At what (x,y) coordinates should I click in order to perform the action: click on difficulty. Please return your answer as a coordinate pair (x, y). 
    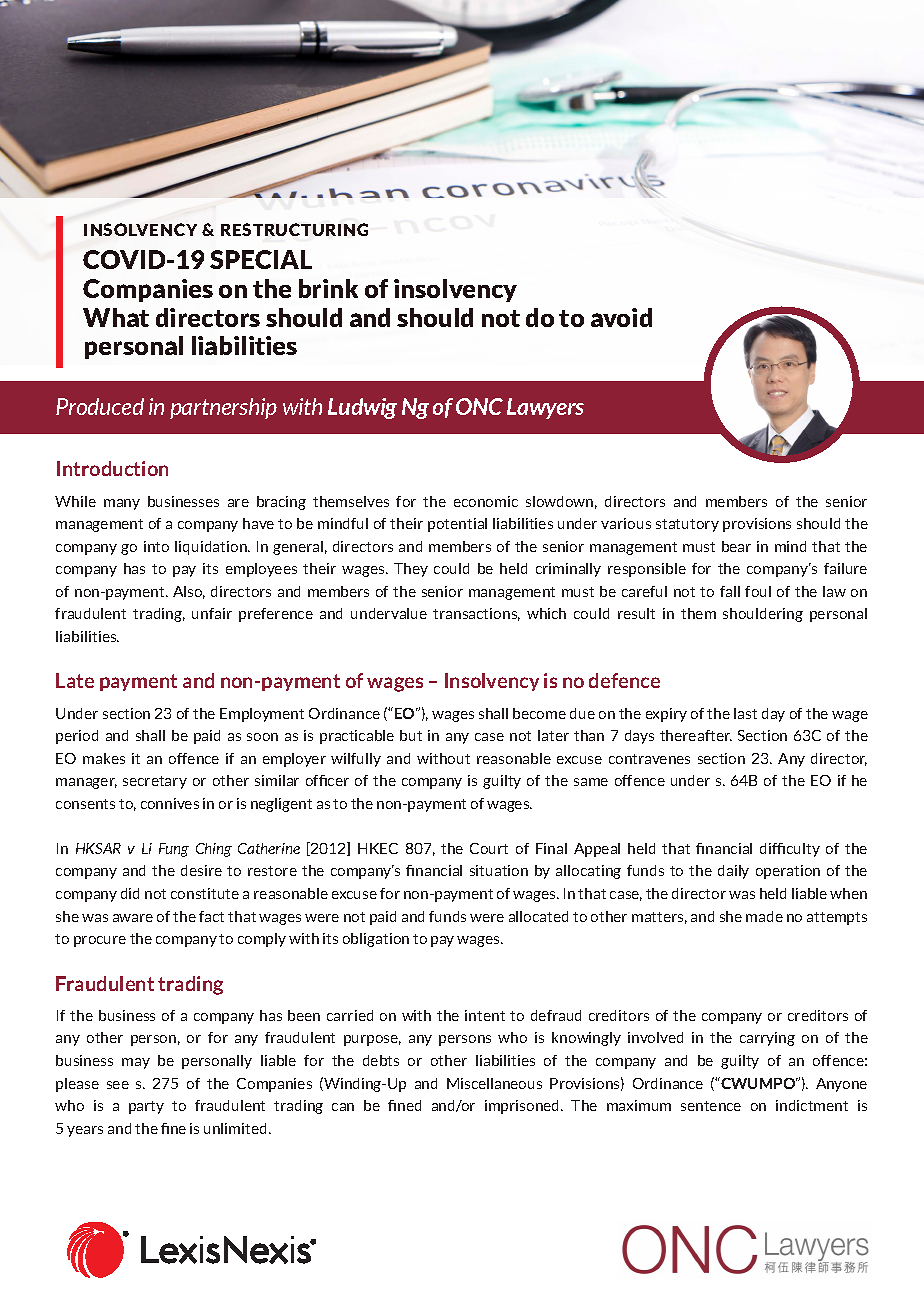
    Looking at the image, I should click on (790, 850).
